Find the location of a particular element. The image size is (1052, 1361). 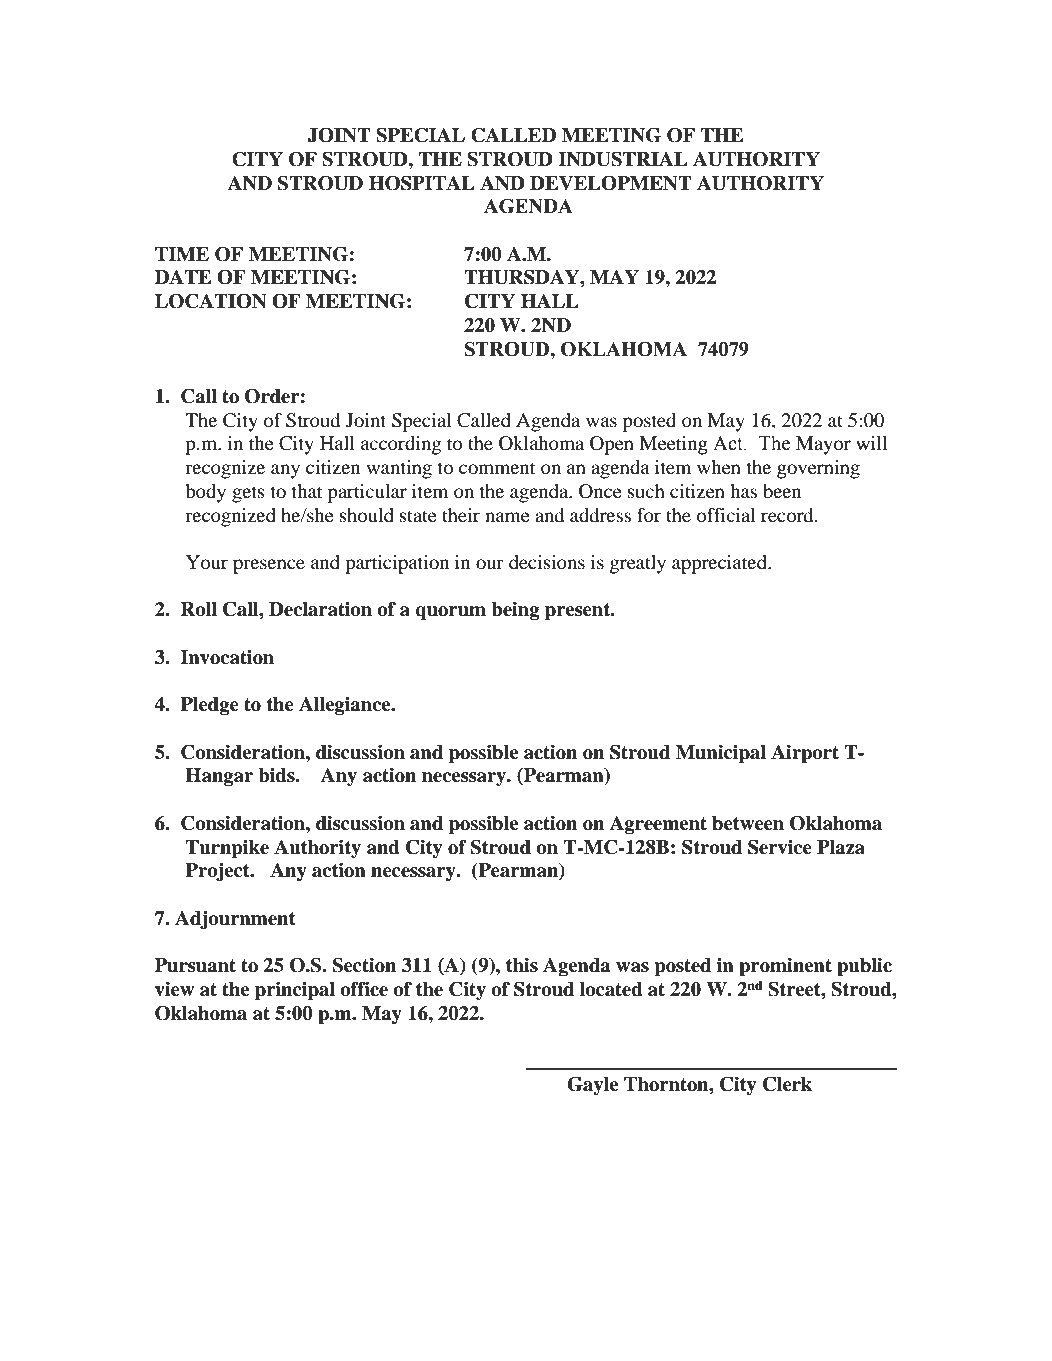

DEVELOPMENT is located at coordinates (611, 183).
